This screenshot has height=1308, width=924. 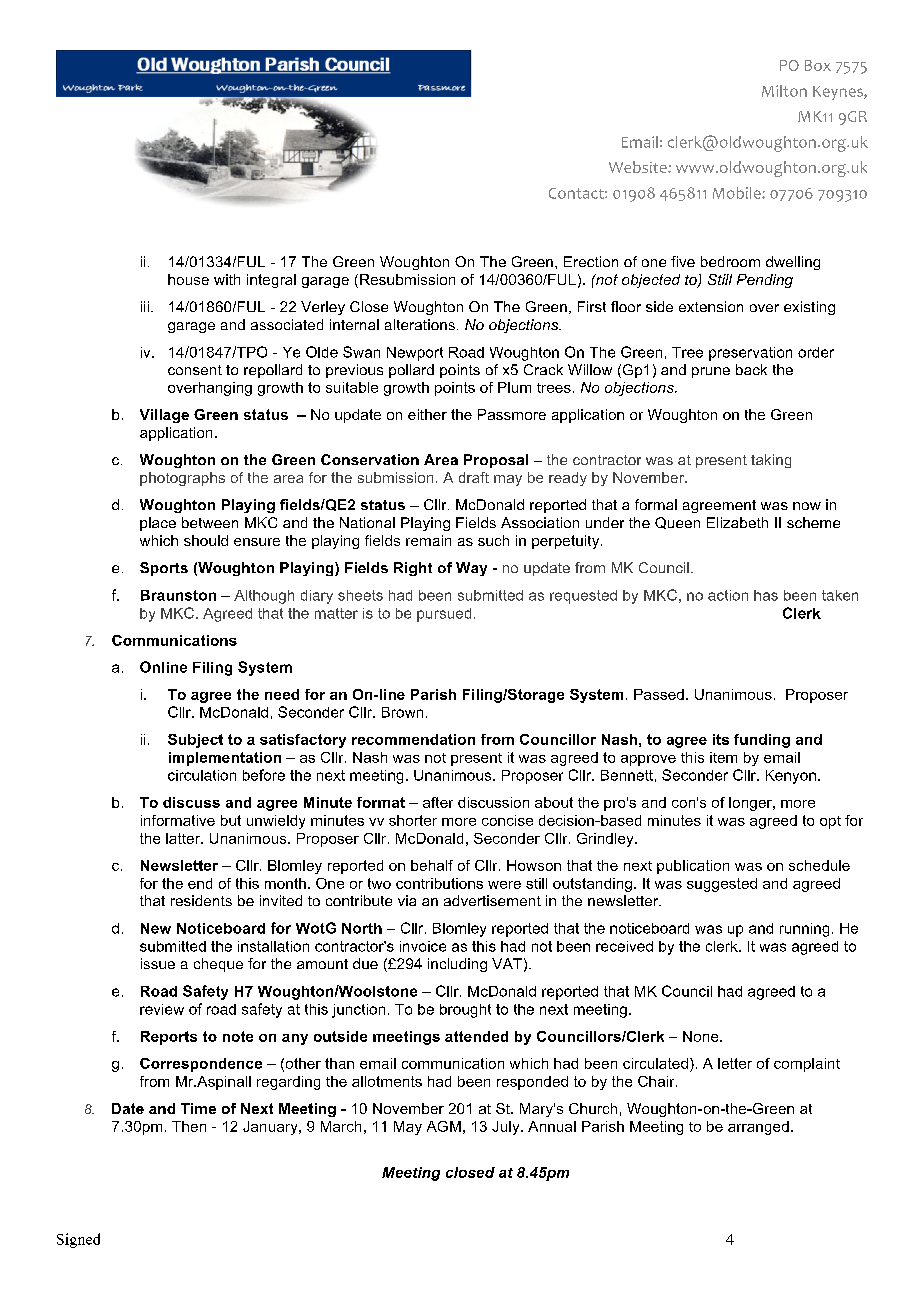 I want to click on Pending, so click(x=765, y=281).
